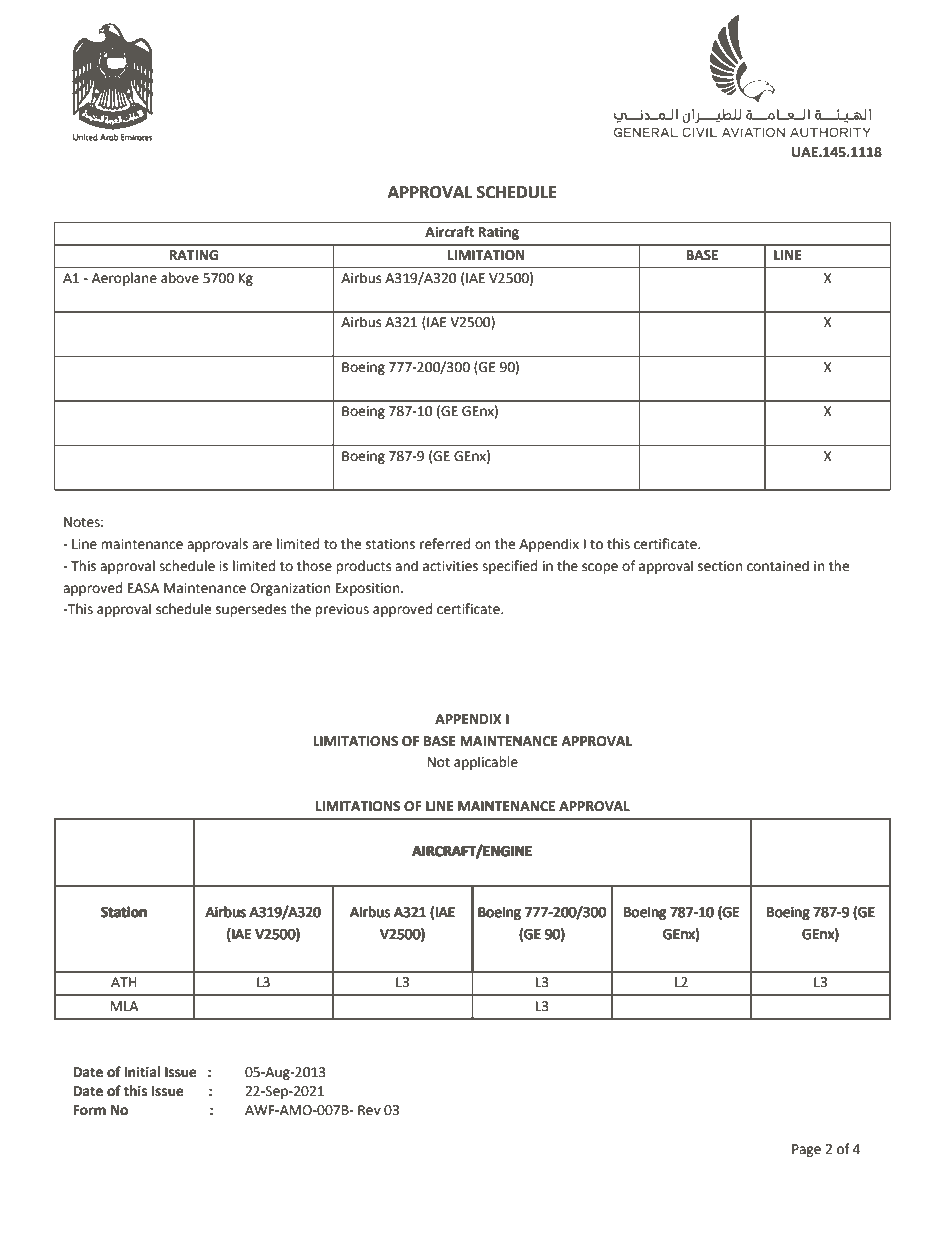 This document has height=1233, width=952. Describe the element at coordinates (89, 1110) in the document. I see `Form` at that location.
